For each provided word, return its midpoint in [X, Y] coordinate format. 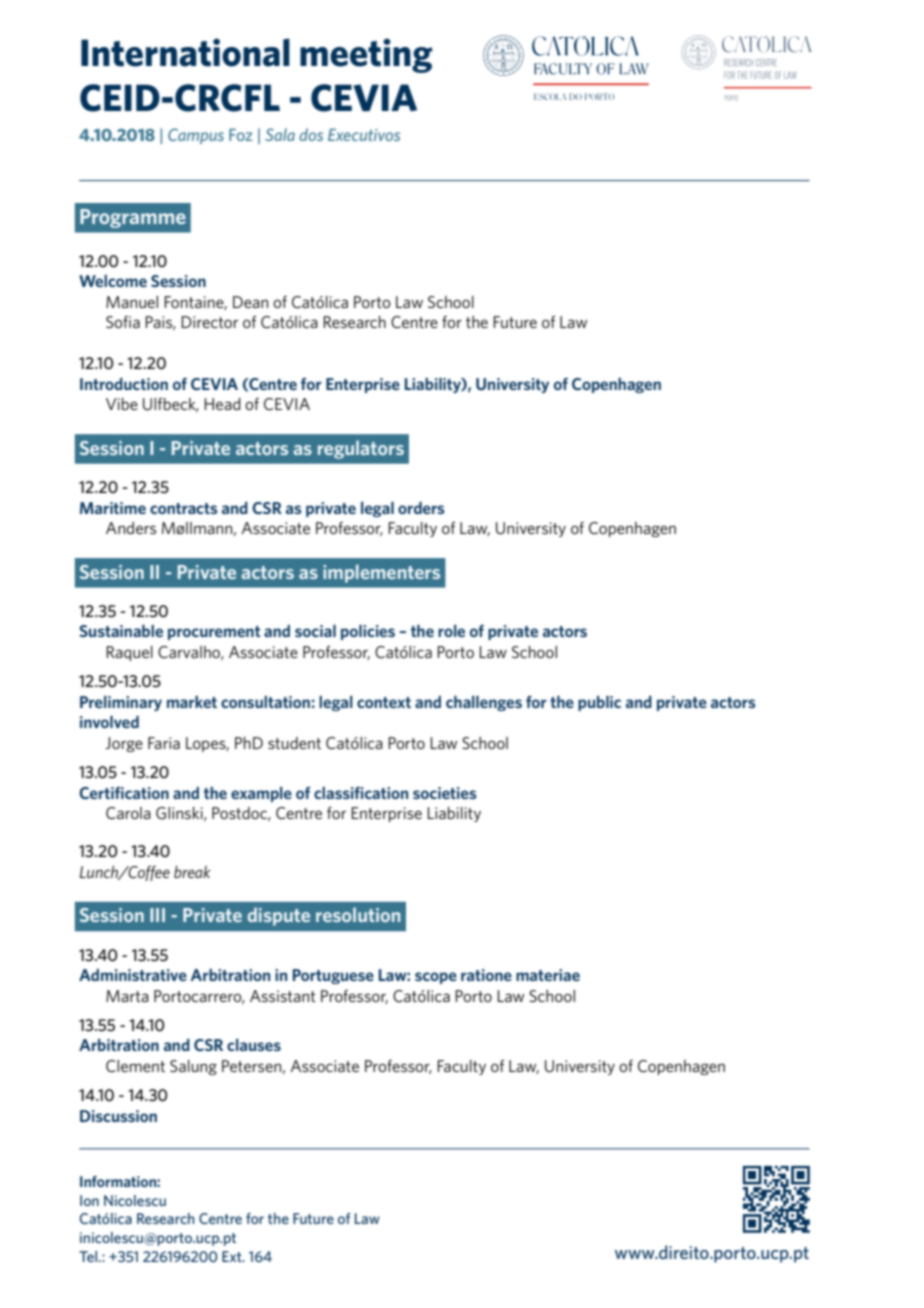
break [192, 872]
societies [445, 793]
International [185, 52]
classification [361, 793]
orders [421, 508]
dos [311, 134]
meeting [366, 55]
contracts [184, 508]
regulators [361, 449]
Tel [89, 1256]
